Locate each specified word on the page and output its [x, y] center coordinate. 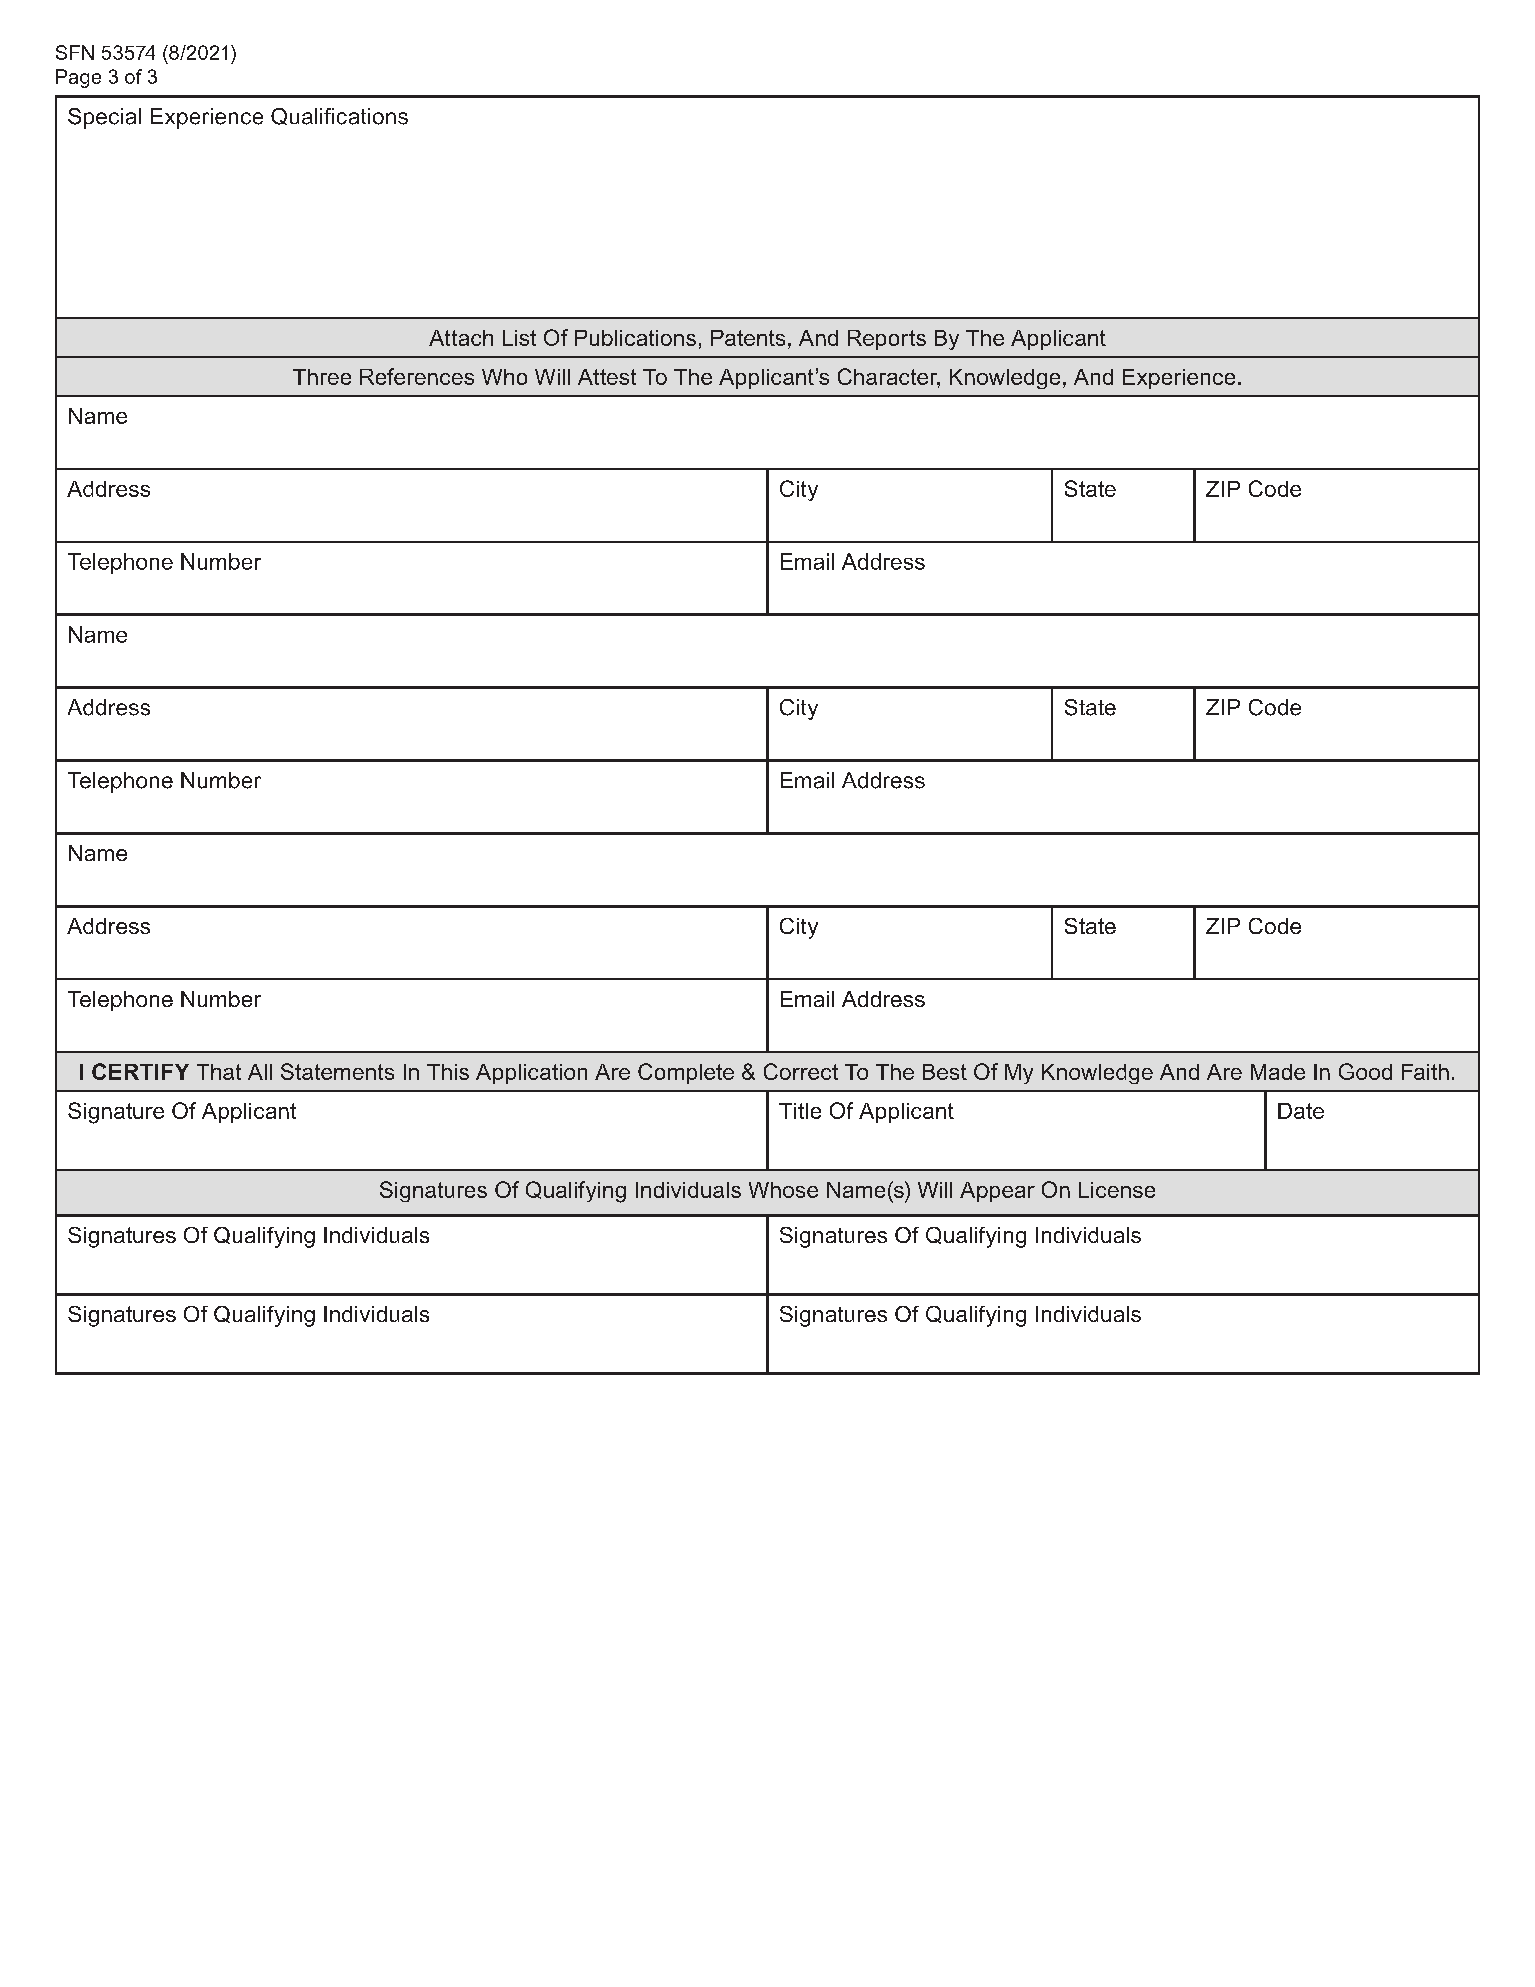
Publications [635, 338]
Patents [748, 338]
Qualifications [339, 116]
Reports [887, 340]
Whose [783, 1190]
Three [322, 377]
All [260, 1072]
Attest [607, 377]
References [417, 376]
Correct [801, 1071]
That [219, 1072]
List [519, 338]
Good [1365, 1071]
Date [1301, 1111]
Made [1278, 1072]
